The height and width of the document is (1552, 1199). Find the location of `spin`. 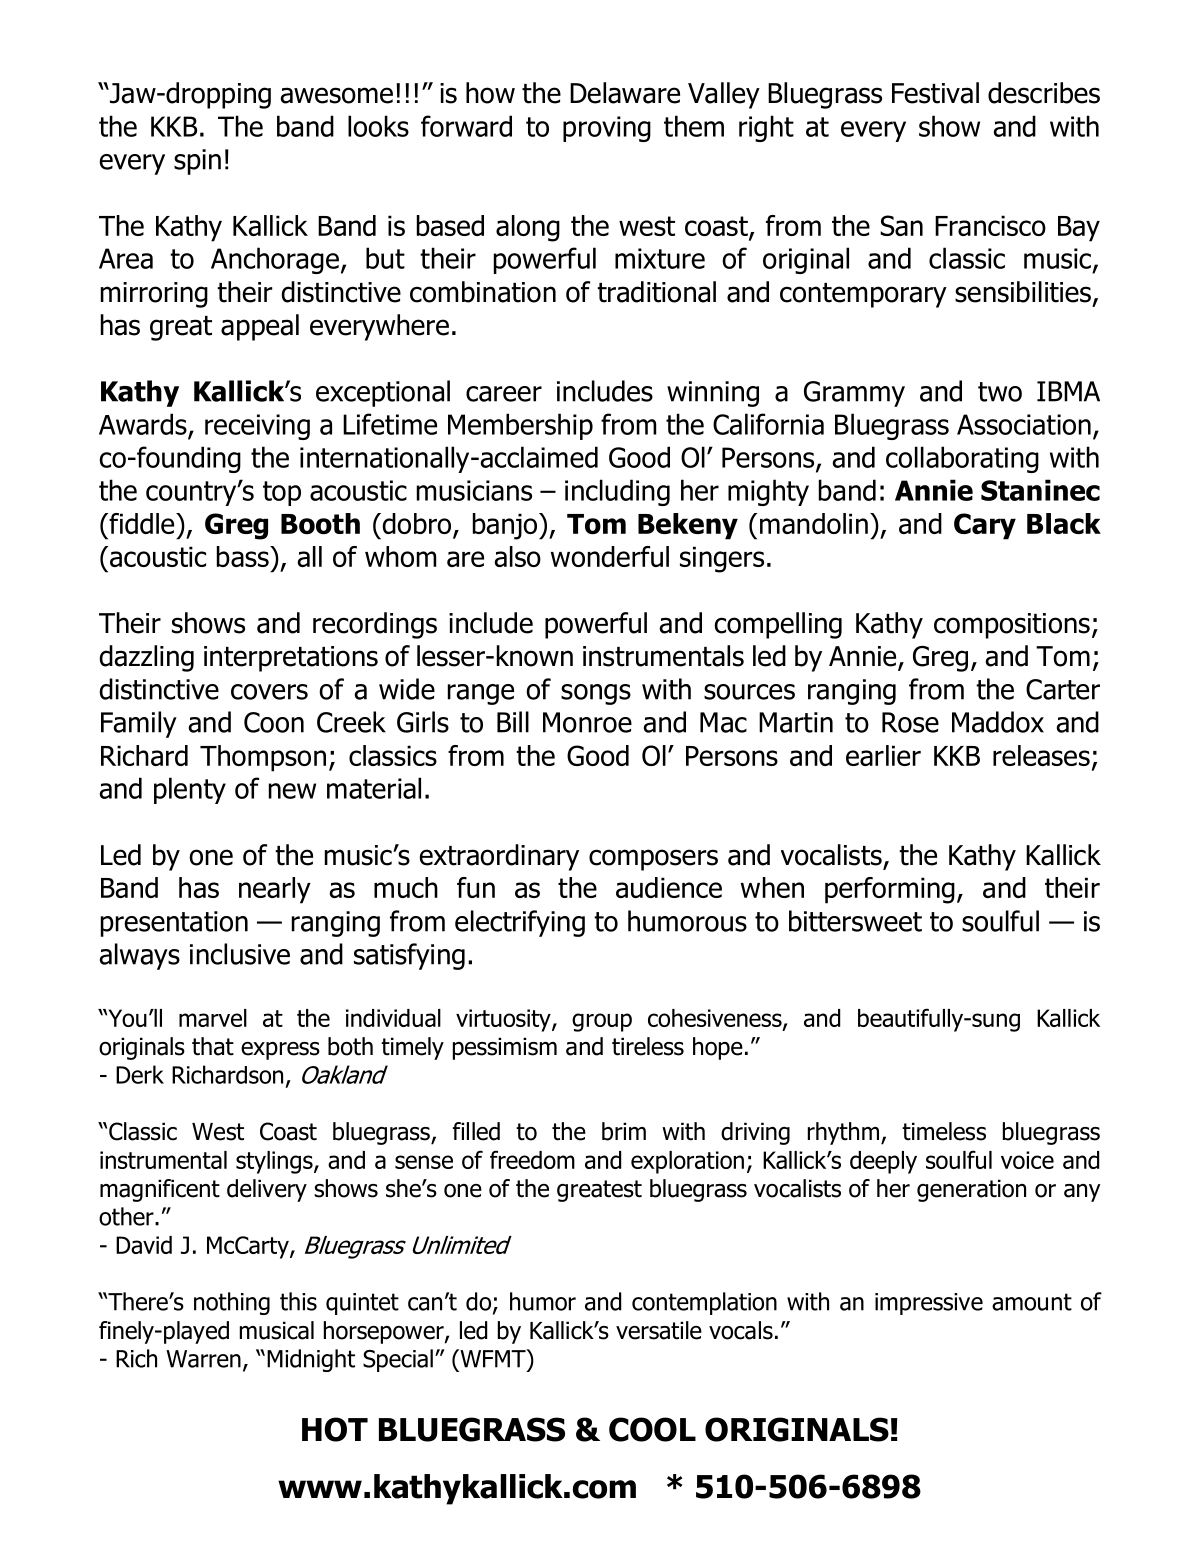

spin is located at coordinates (197, 162).
